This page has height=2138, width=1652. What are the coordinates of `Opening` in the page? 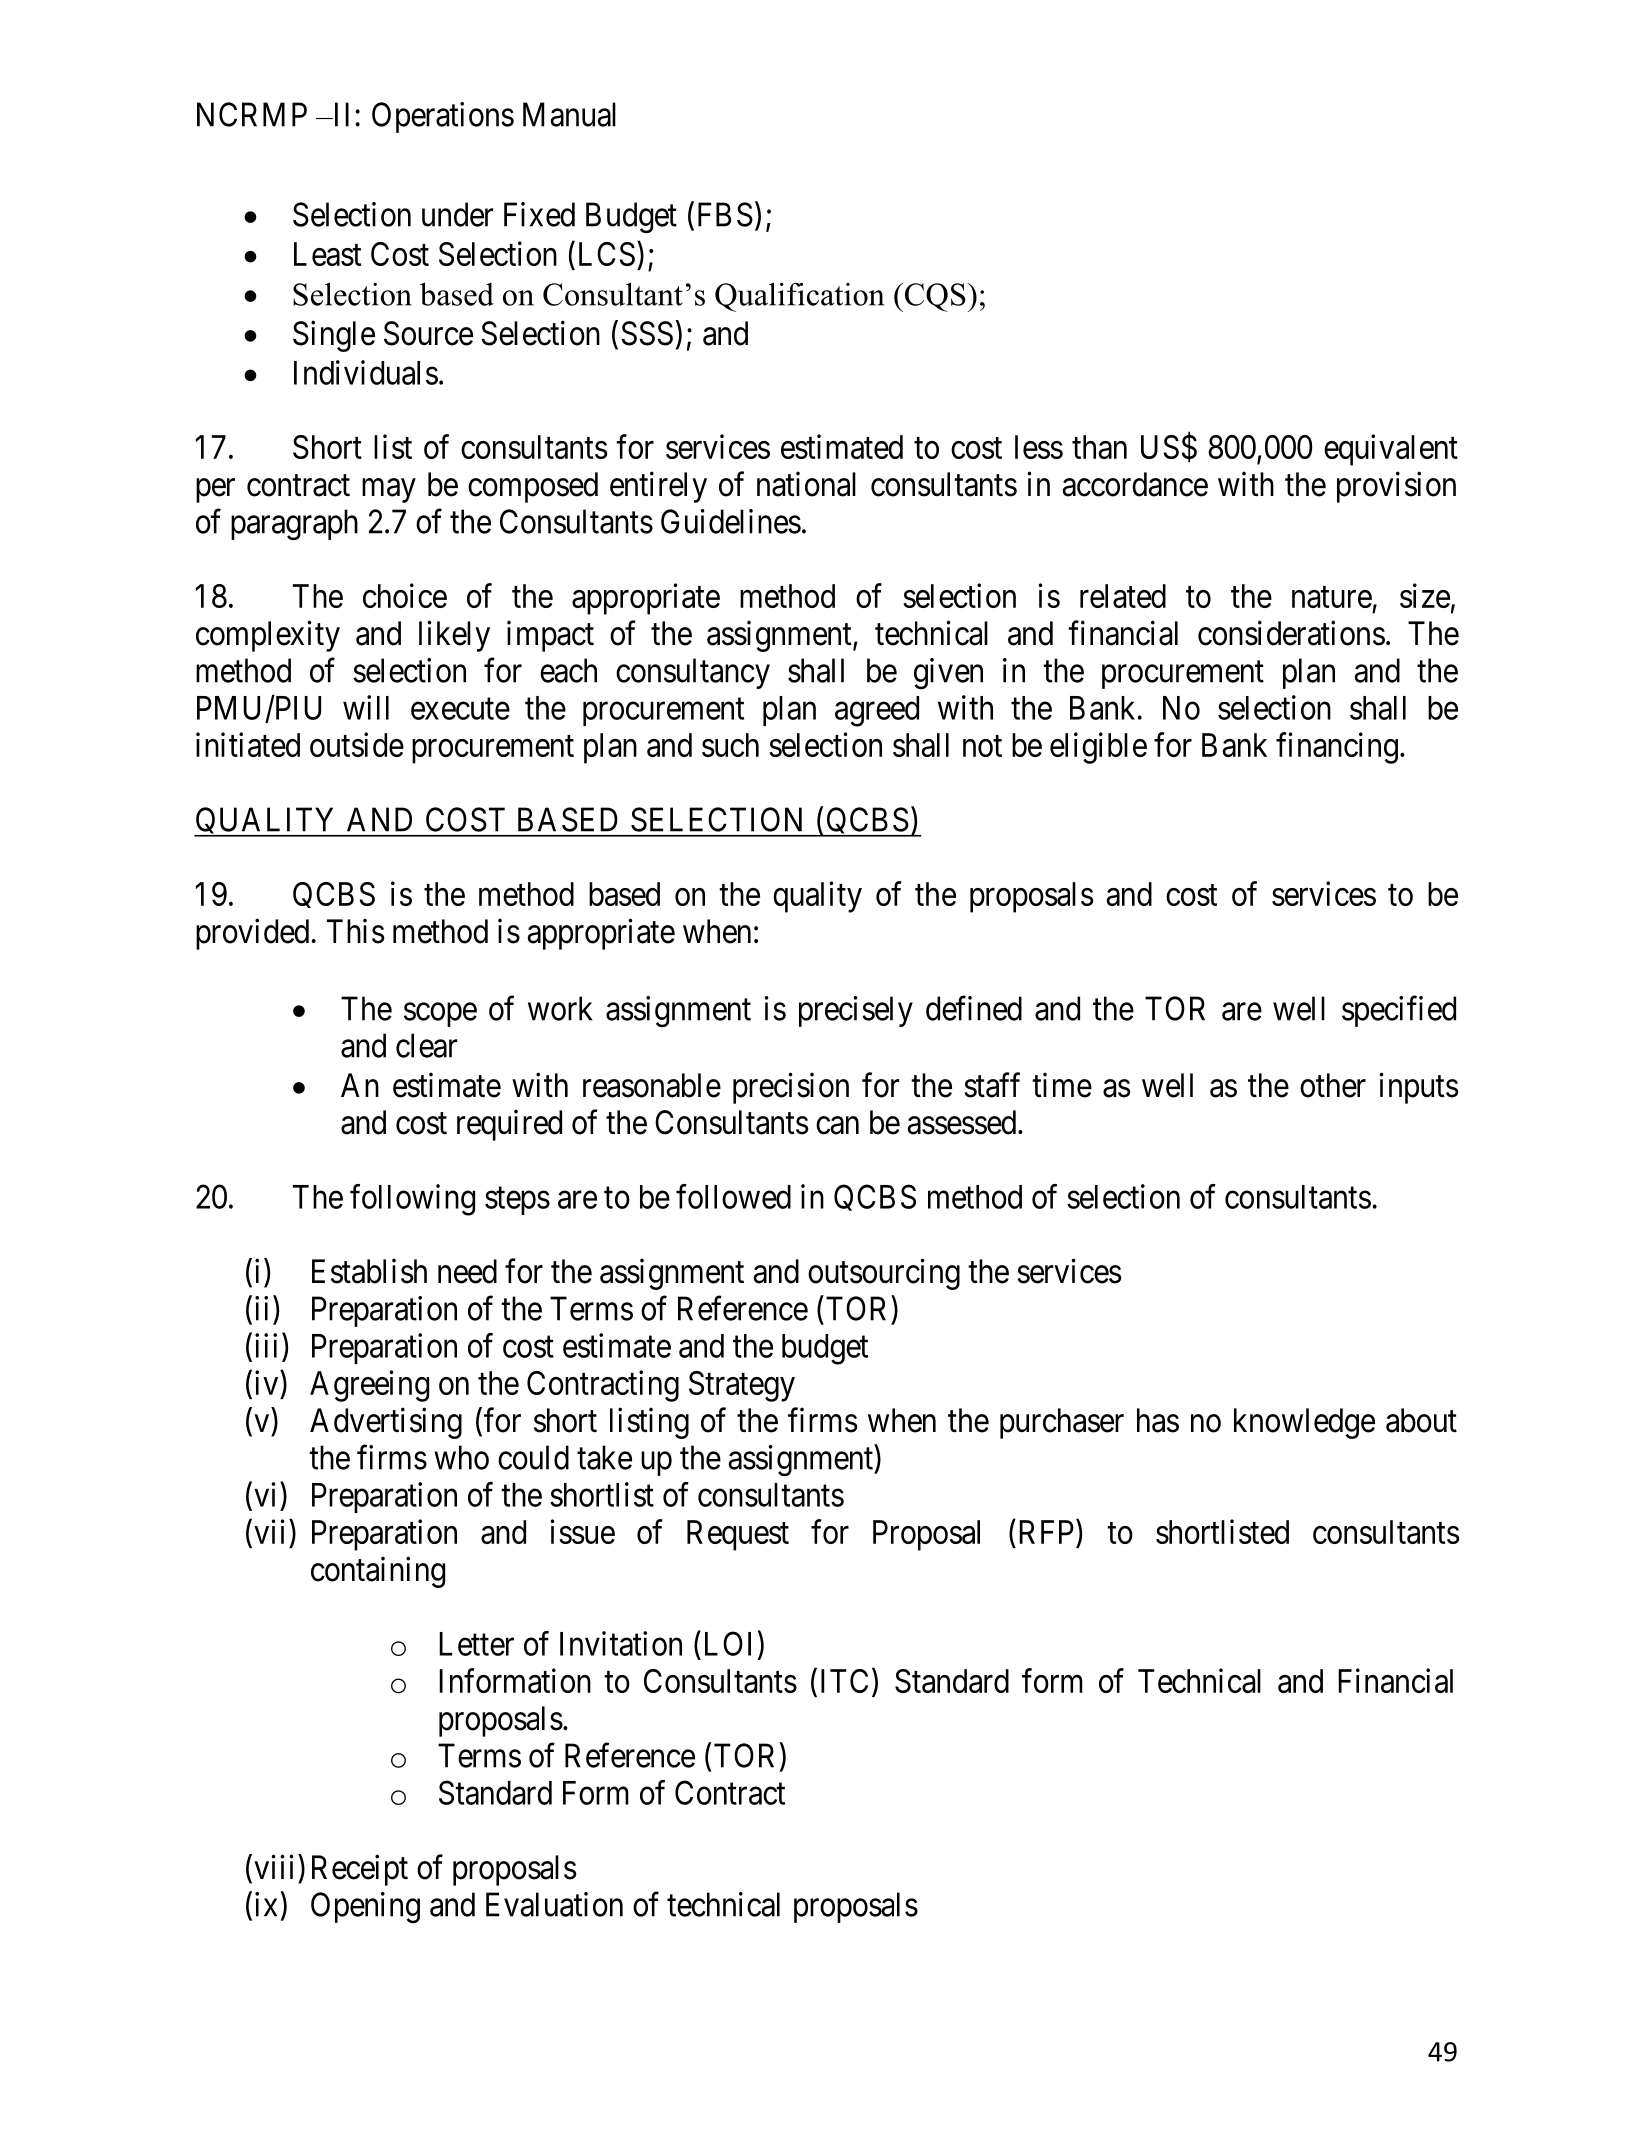 It's located at (365, 1907).
